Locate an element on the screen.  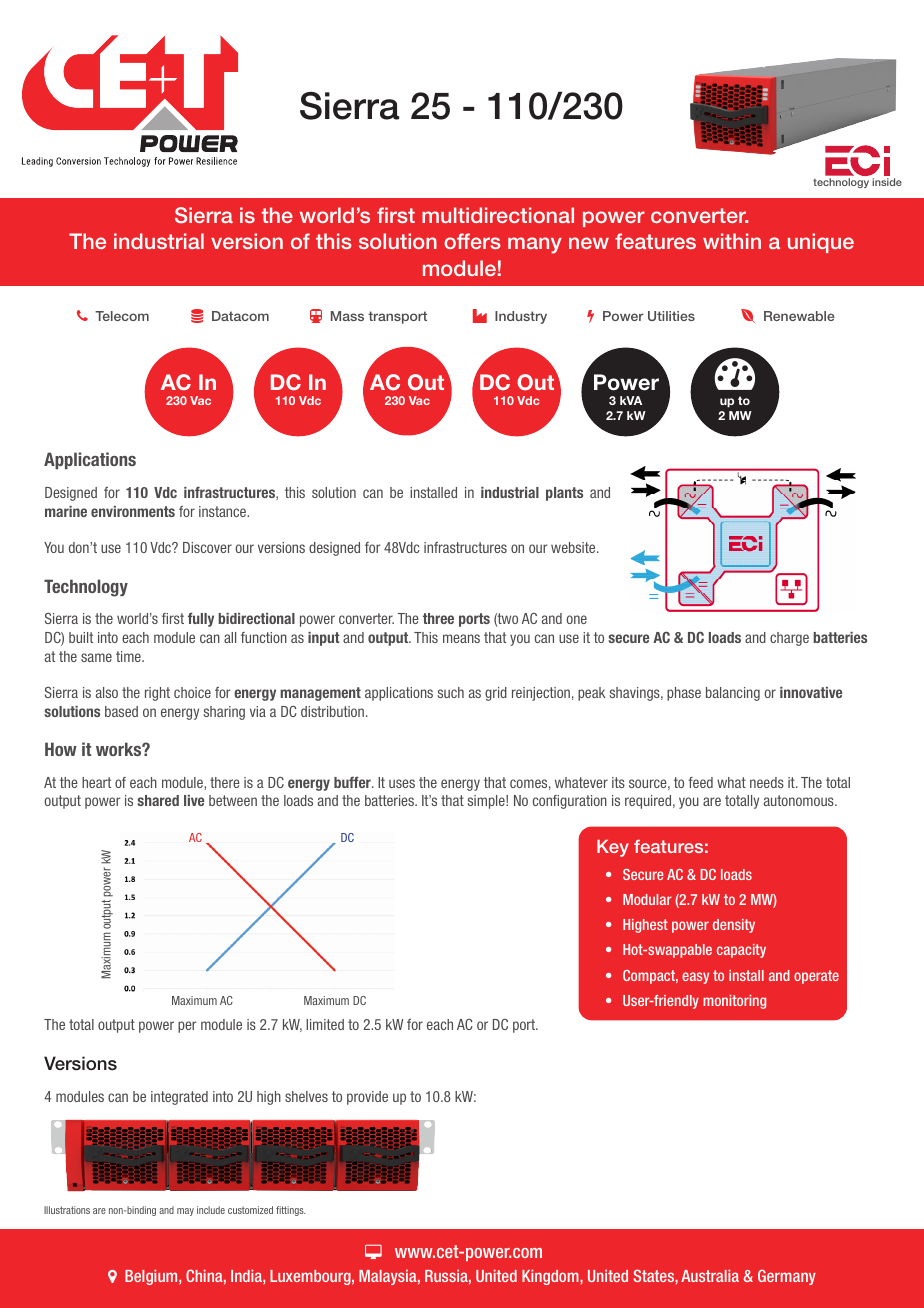
charge is located at coordinates (789, 639).
